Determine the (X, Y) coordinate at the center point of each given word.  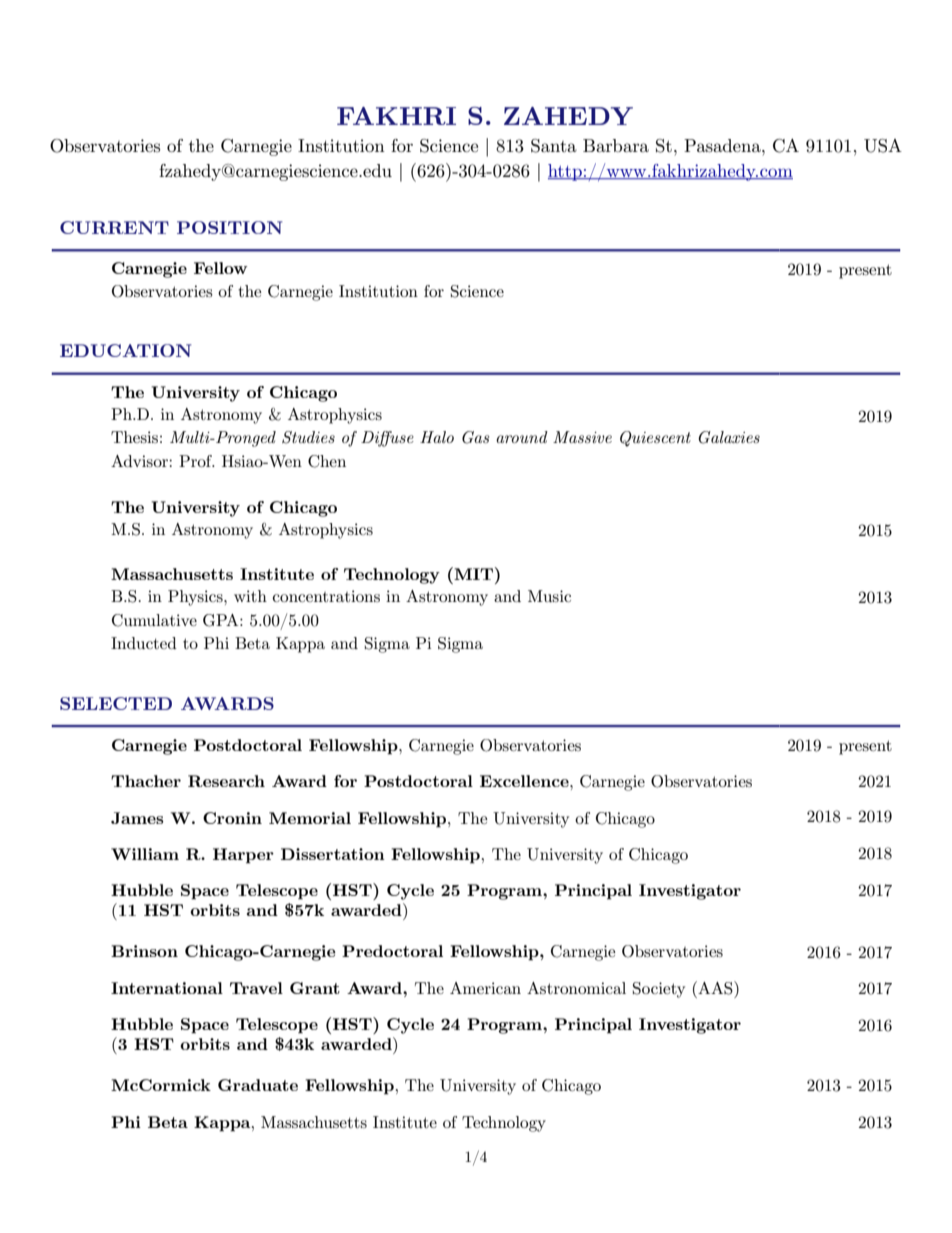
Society (659, 990)
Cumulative (154, 620)
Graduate (258, 1085)
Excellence (525, 781)
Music (549, 596)
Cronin (232, 818)
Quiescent (655, 439)
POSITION (229, 227)
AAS (715, 988)
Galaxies (729, 437)
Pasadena (723, 146)
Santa (554, 146)
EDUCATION (125, 350)
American (485, 988)
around (522, 437)
